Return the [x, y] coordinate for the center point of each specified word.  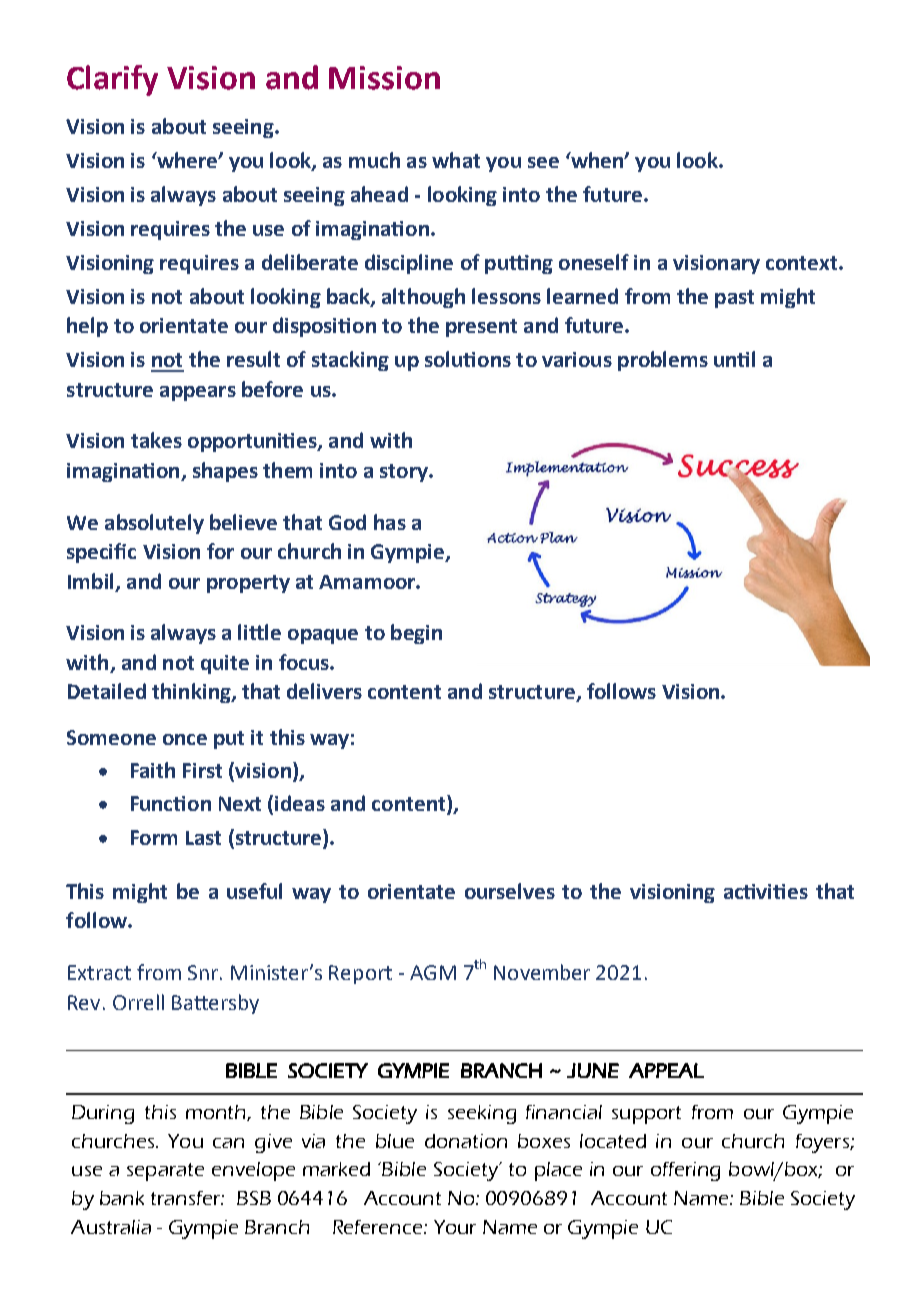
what [456, 160]
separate [165, 1172]
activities [766, 891]
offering [685, 1171]
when [597, 160]
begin [416, 634]
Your [455, 1227]
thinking [192, 693]
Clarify [112, 80]
